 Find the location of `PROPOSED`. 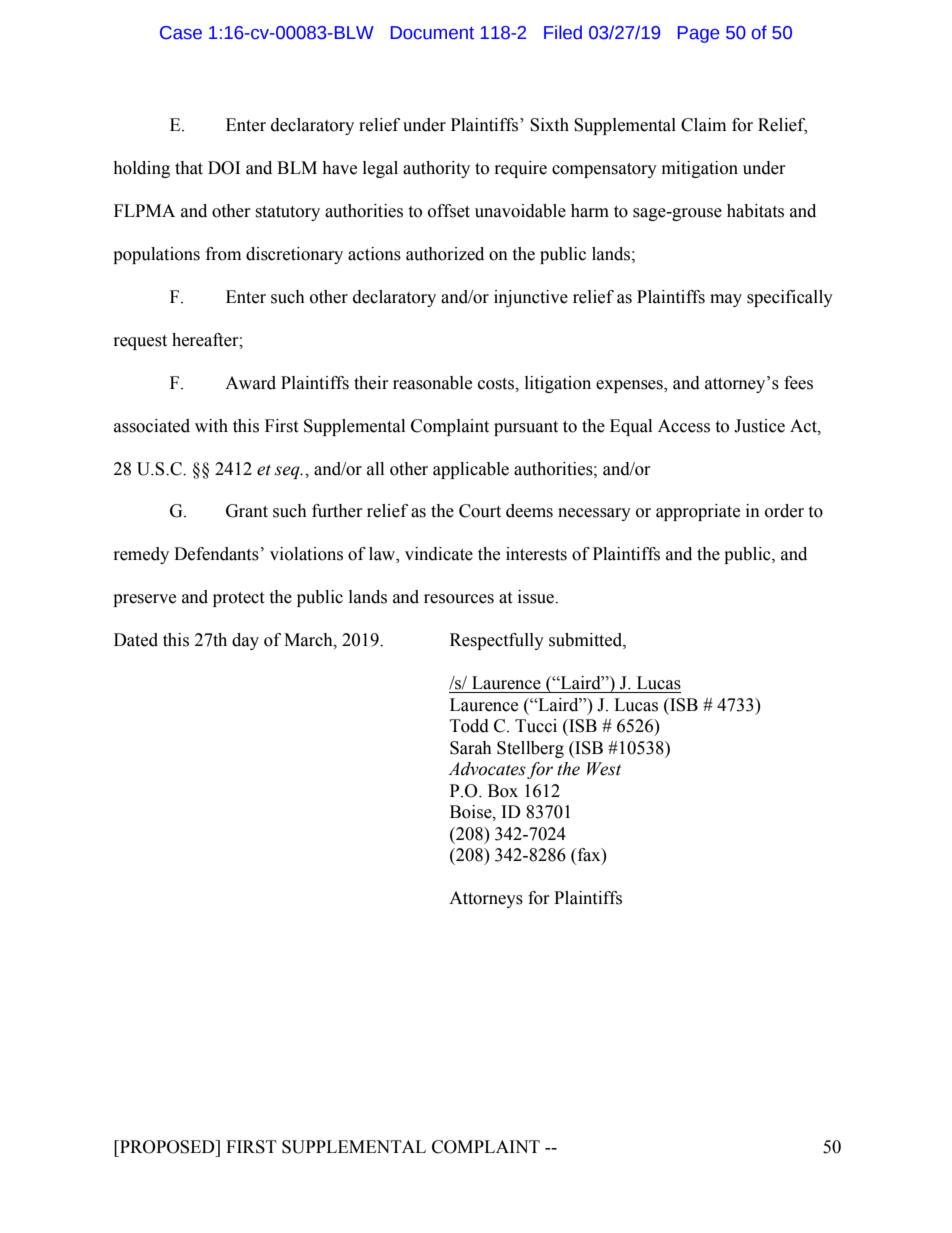

PROPOSED is located at coordinates (167, 1147).
